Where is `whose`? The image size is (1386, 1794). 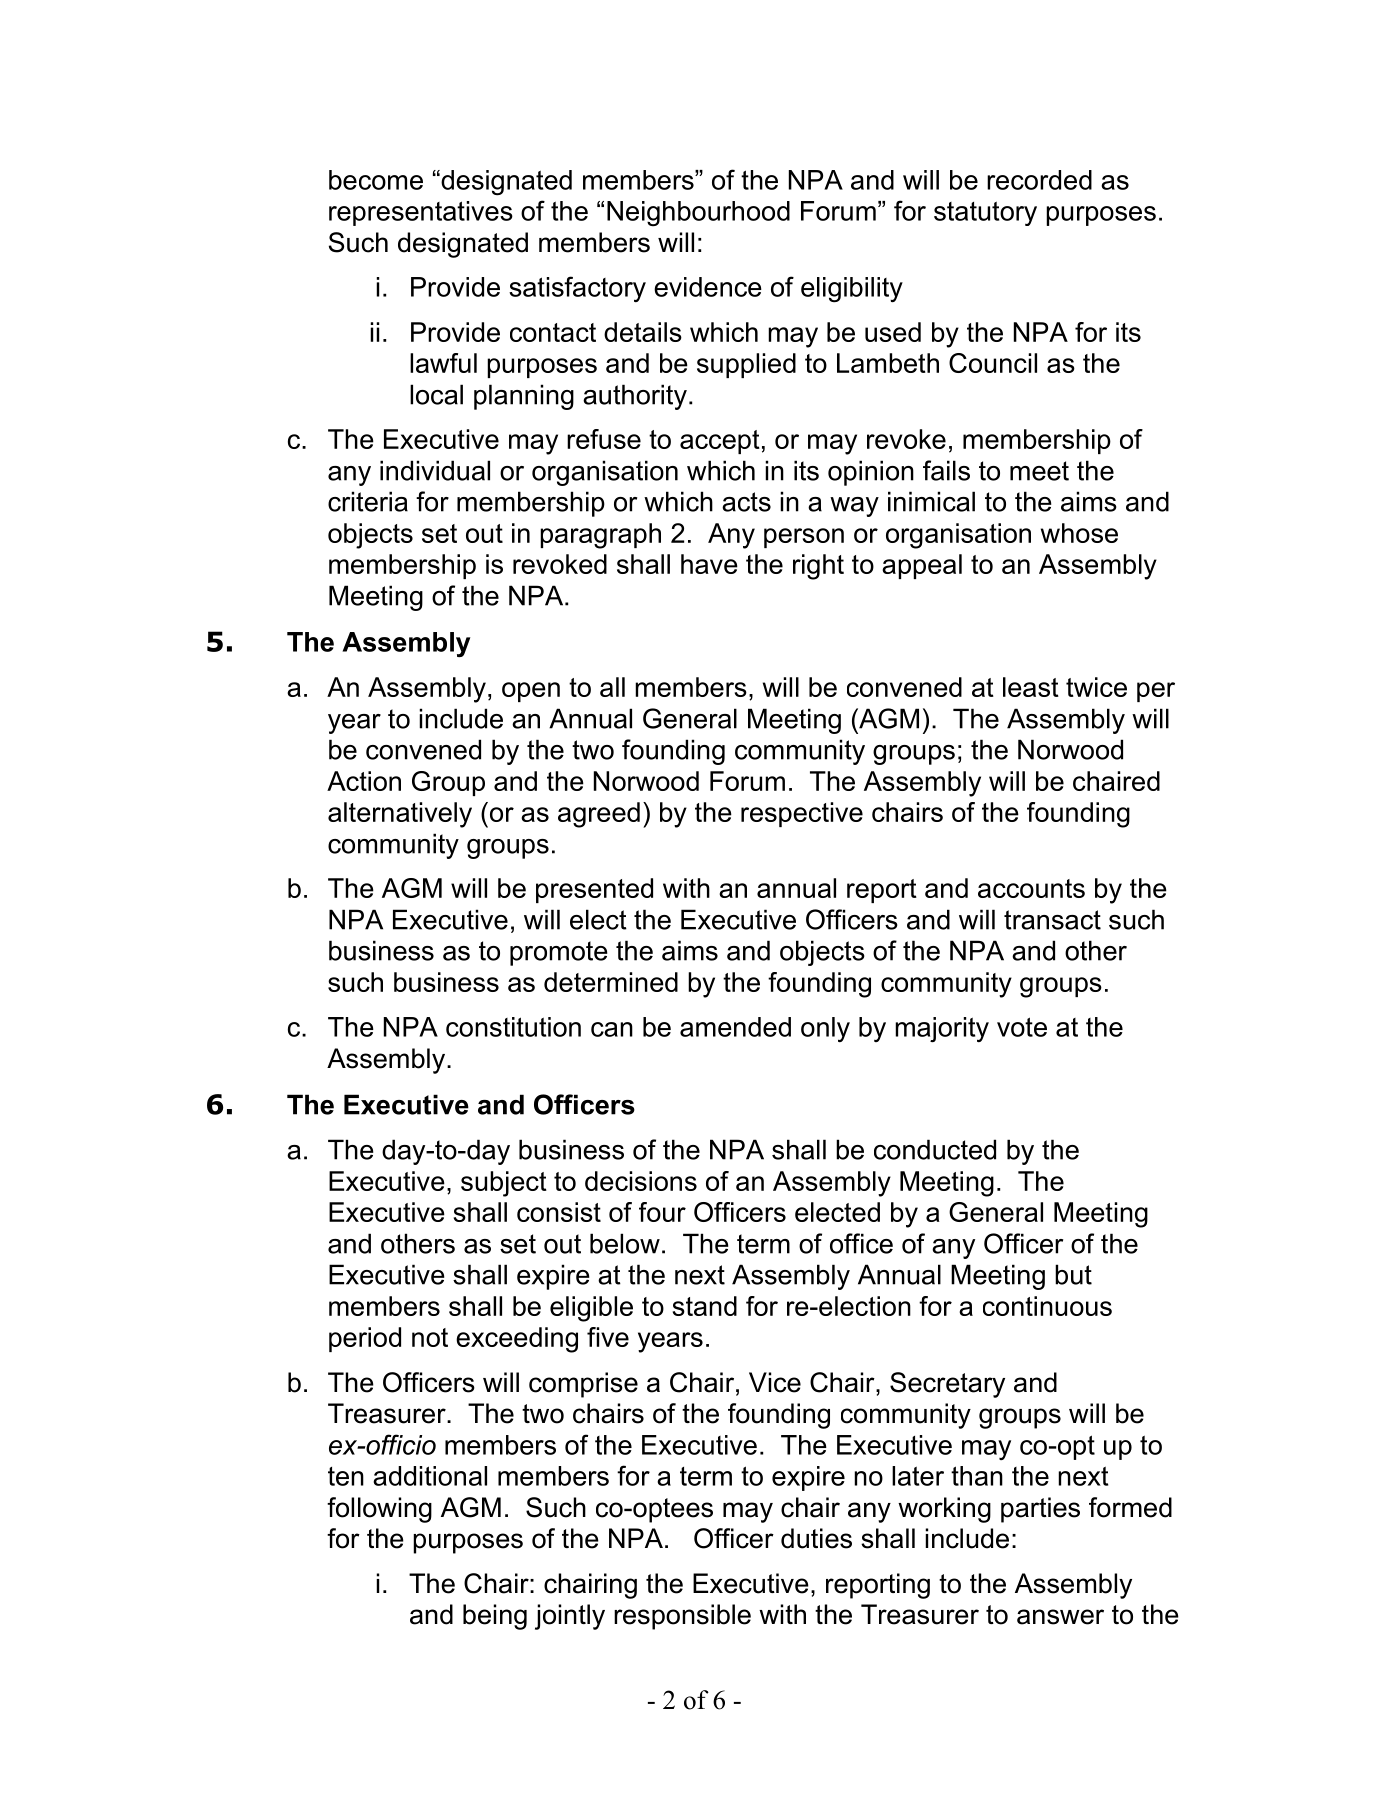 whose is located at coordinates (1079, 533).
